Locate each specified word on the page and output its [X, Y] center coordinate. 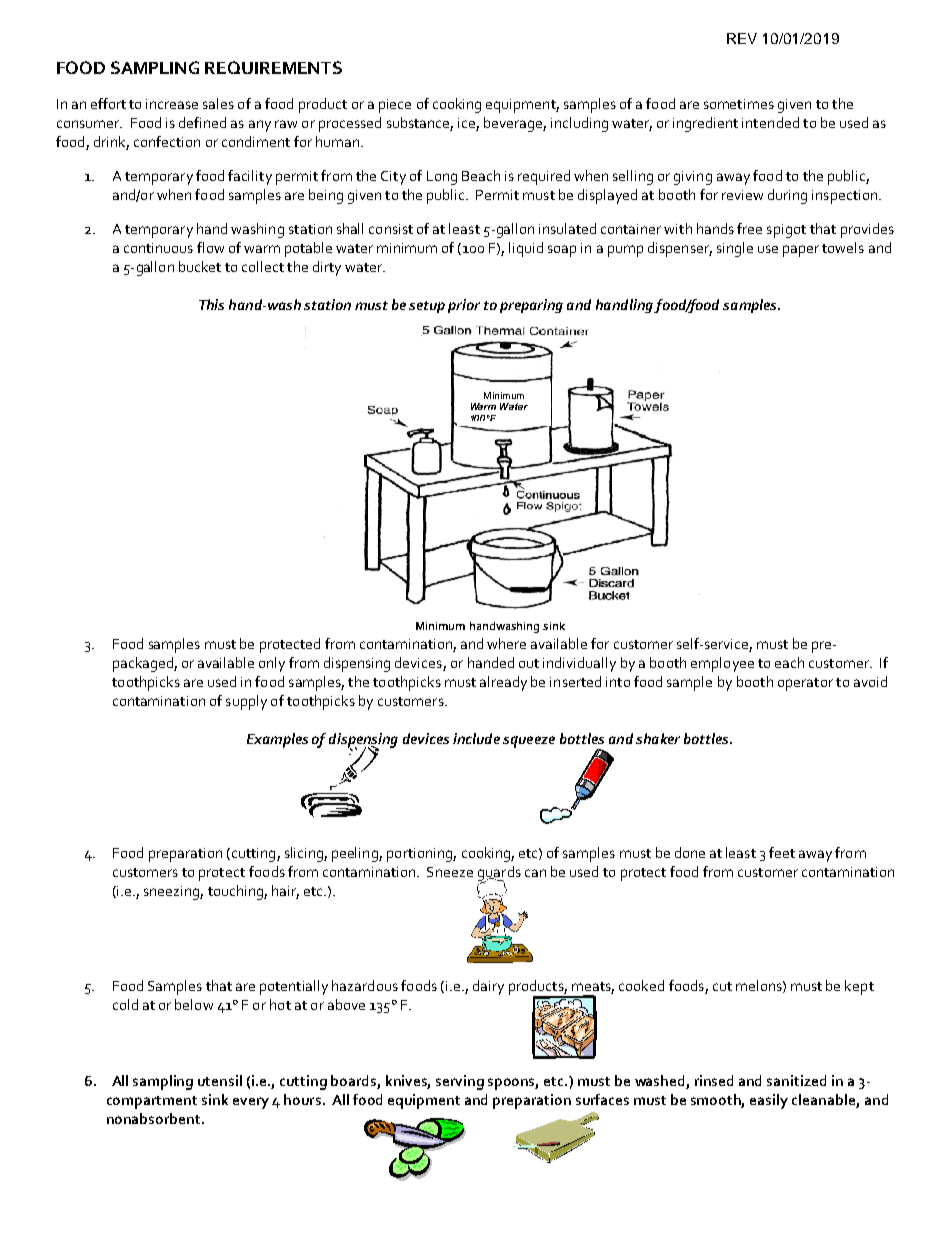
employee [722, 664]
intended [770, 122]
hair [285, 891]
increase [172, 104]
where [506, 643]
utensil [220, 1080]
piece [395, 106]
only [272, 664]
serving [460, 1082]
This [211, 304]
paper [801, 251]
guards [499, 874]
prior [464, 306]
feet [782, 852]
